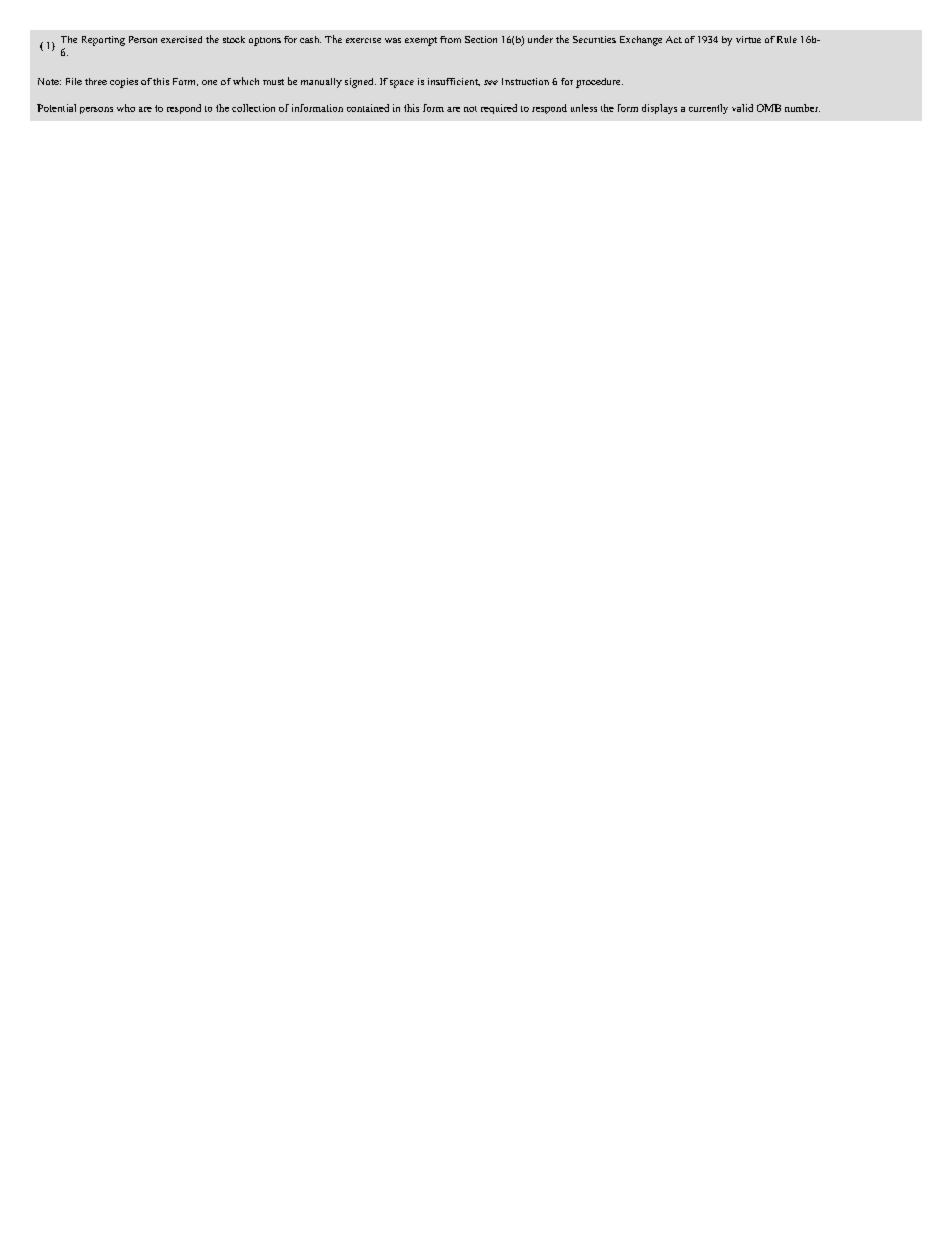 The height and width of the screenshot is (1233, 952). Describe the element at coordinates (103, 41) in the screenshot. I see `Reporting` at that location.
